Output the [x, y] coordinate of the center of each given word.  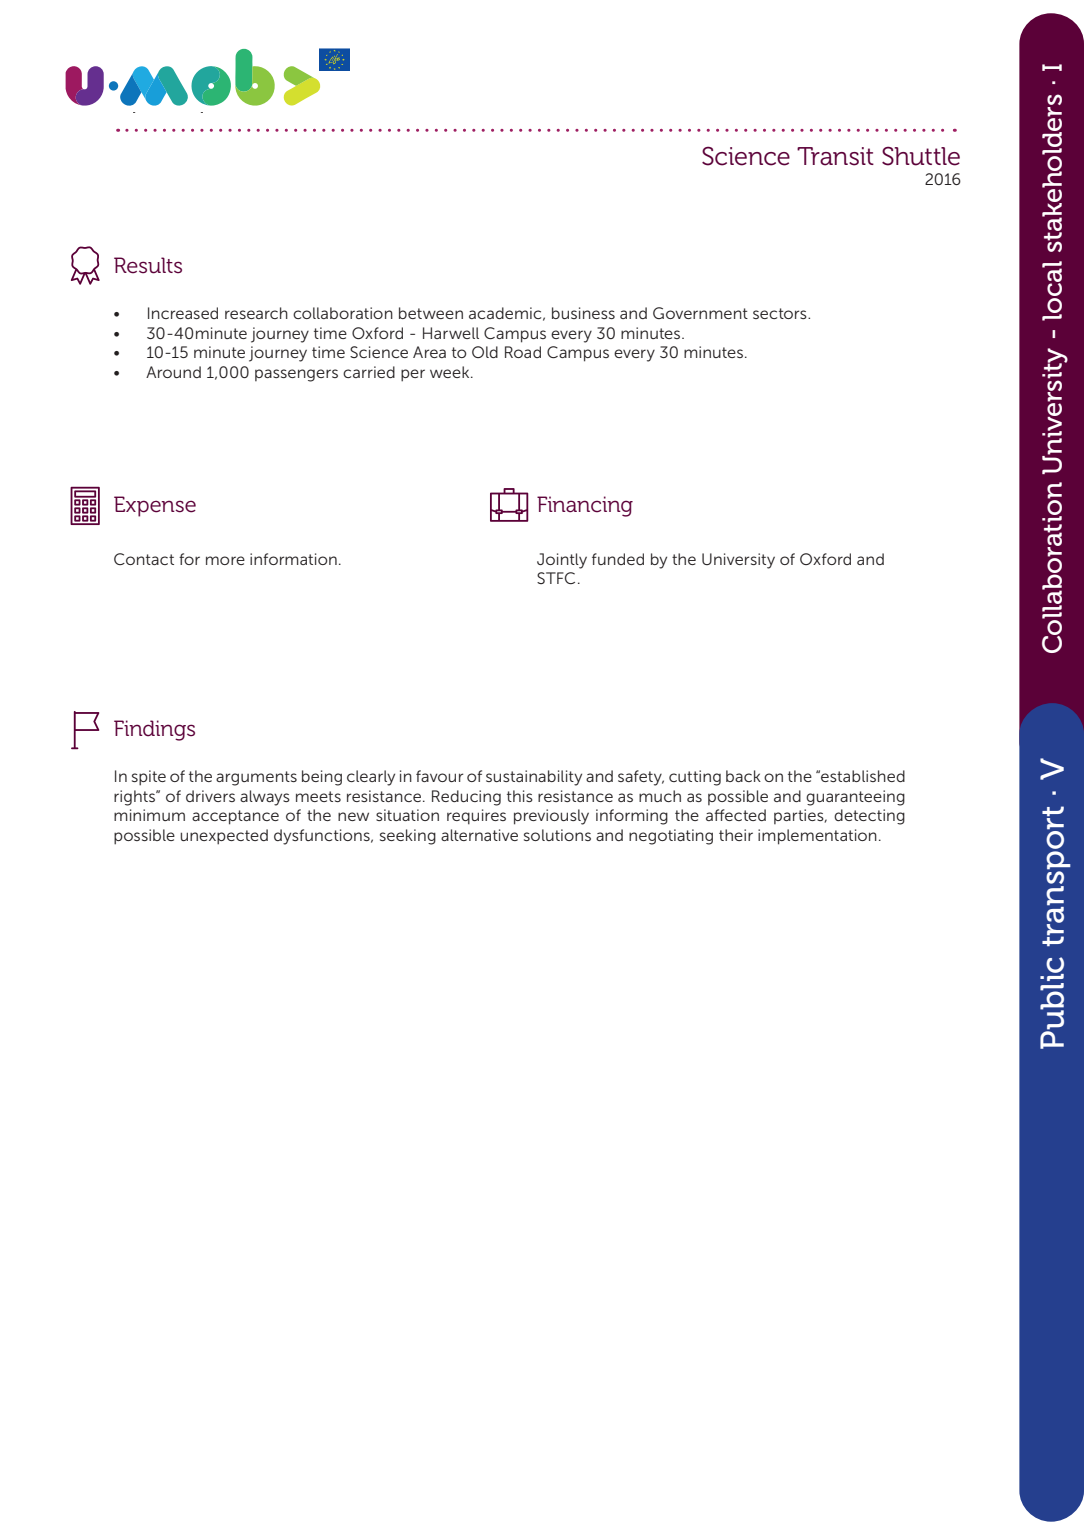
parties [800, 816]
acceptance [235, 817]
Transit [835, 156]
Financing [585, 506]
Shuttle [921, 156]
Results [148, 265]
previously [551, 817]
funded [618, 559]
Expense [155, 506]
